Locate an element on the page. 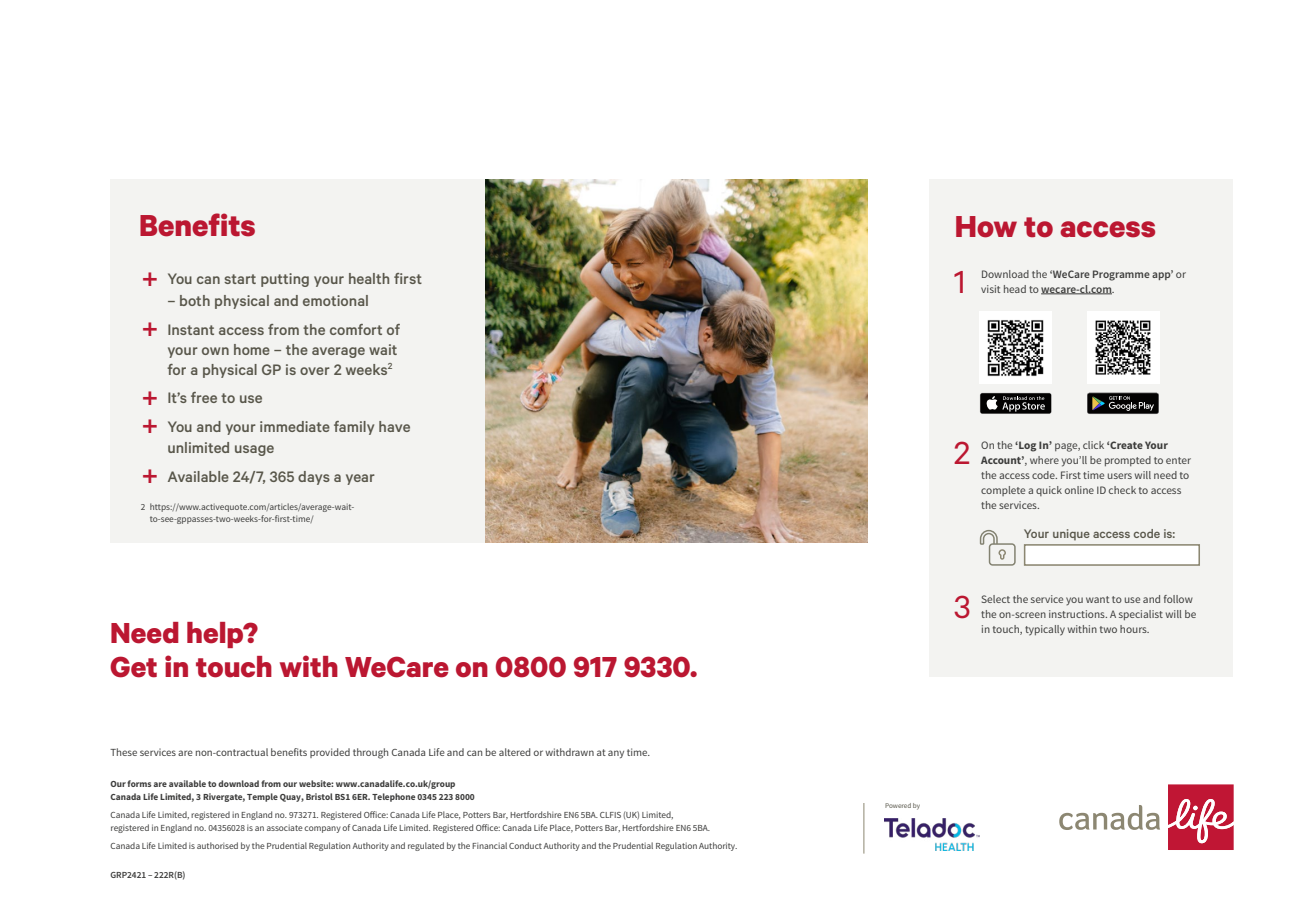 The height and width of the page is (924, 1308). comfort is located at coordinates (356, 329).
